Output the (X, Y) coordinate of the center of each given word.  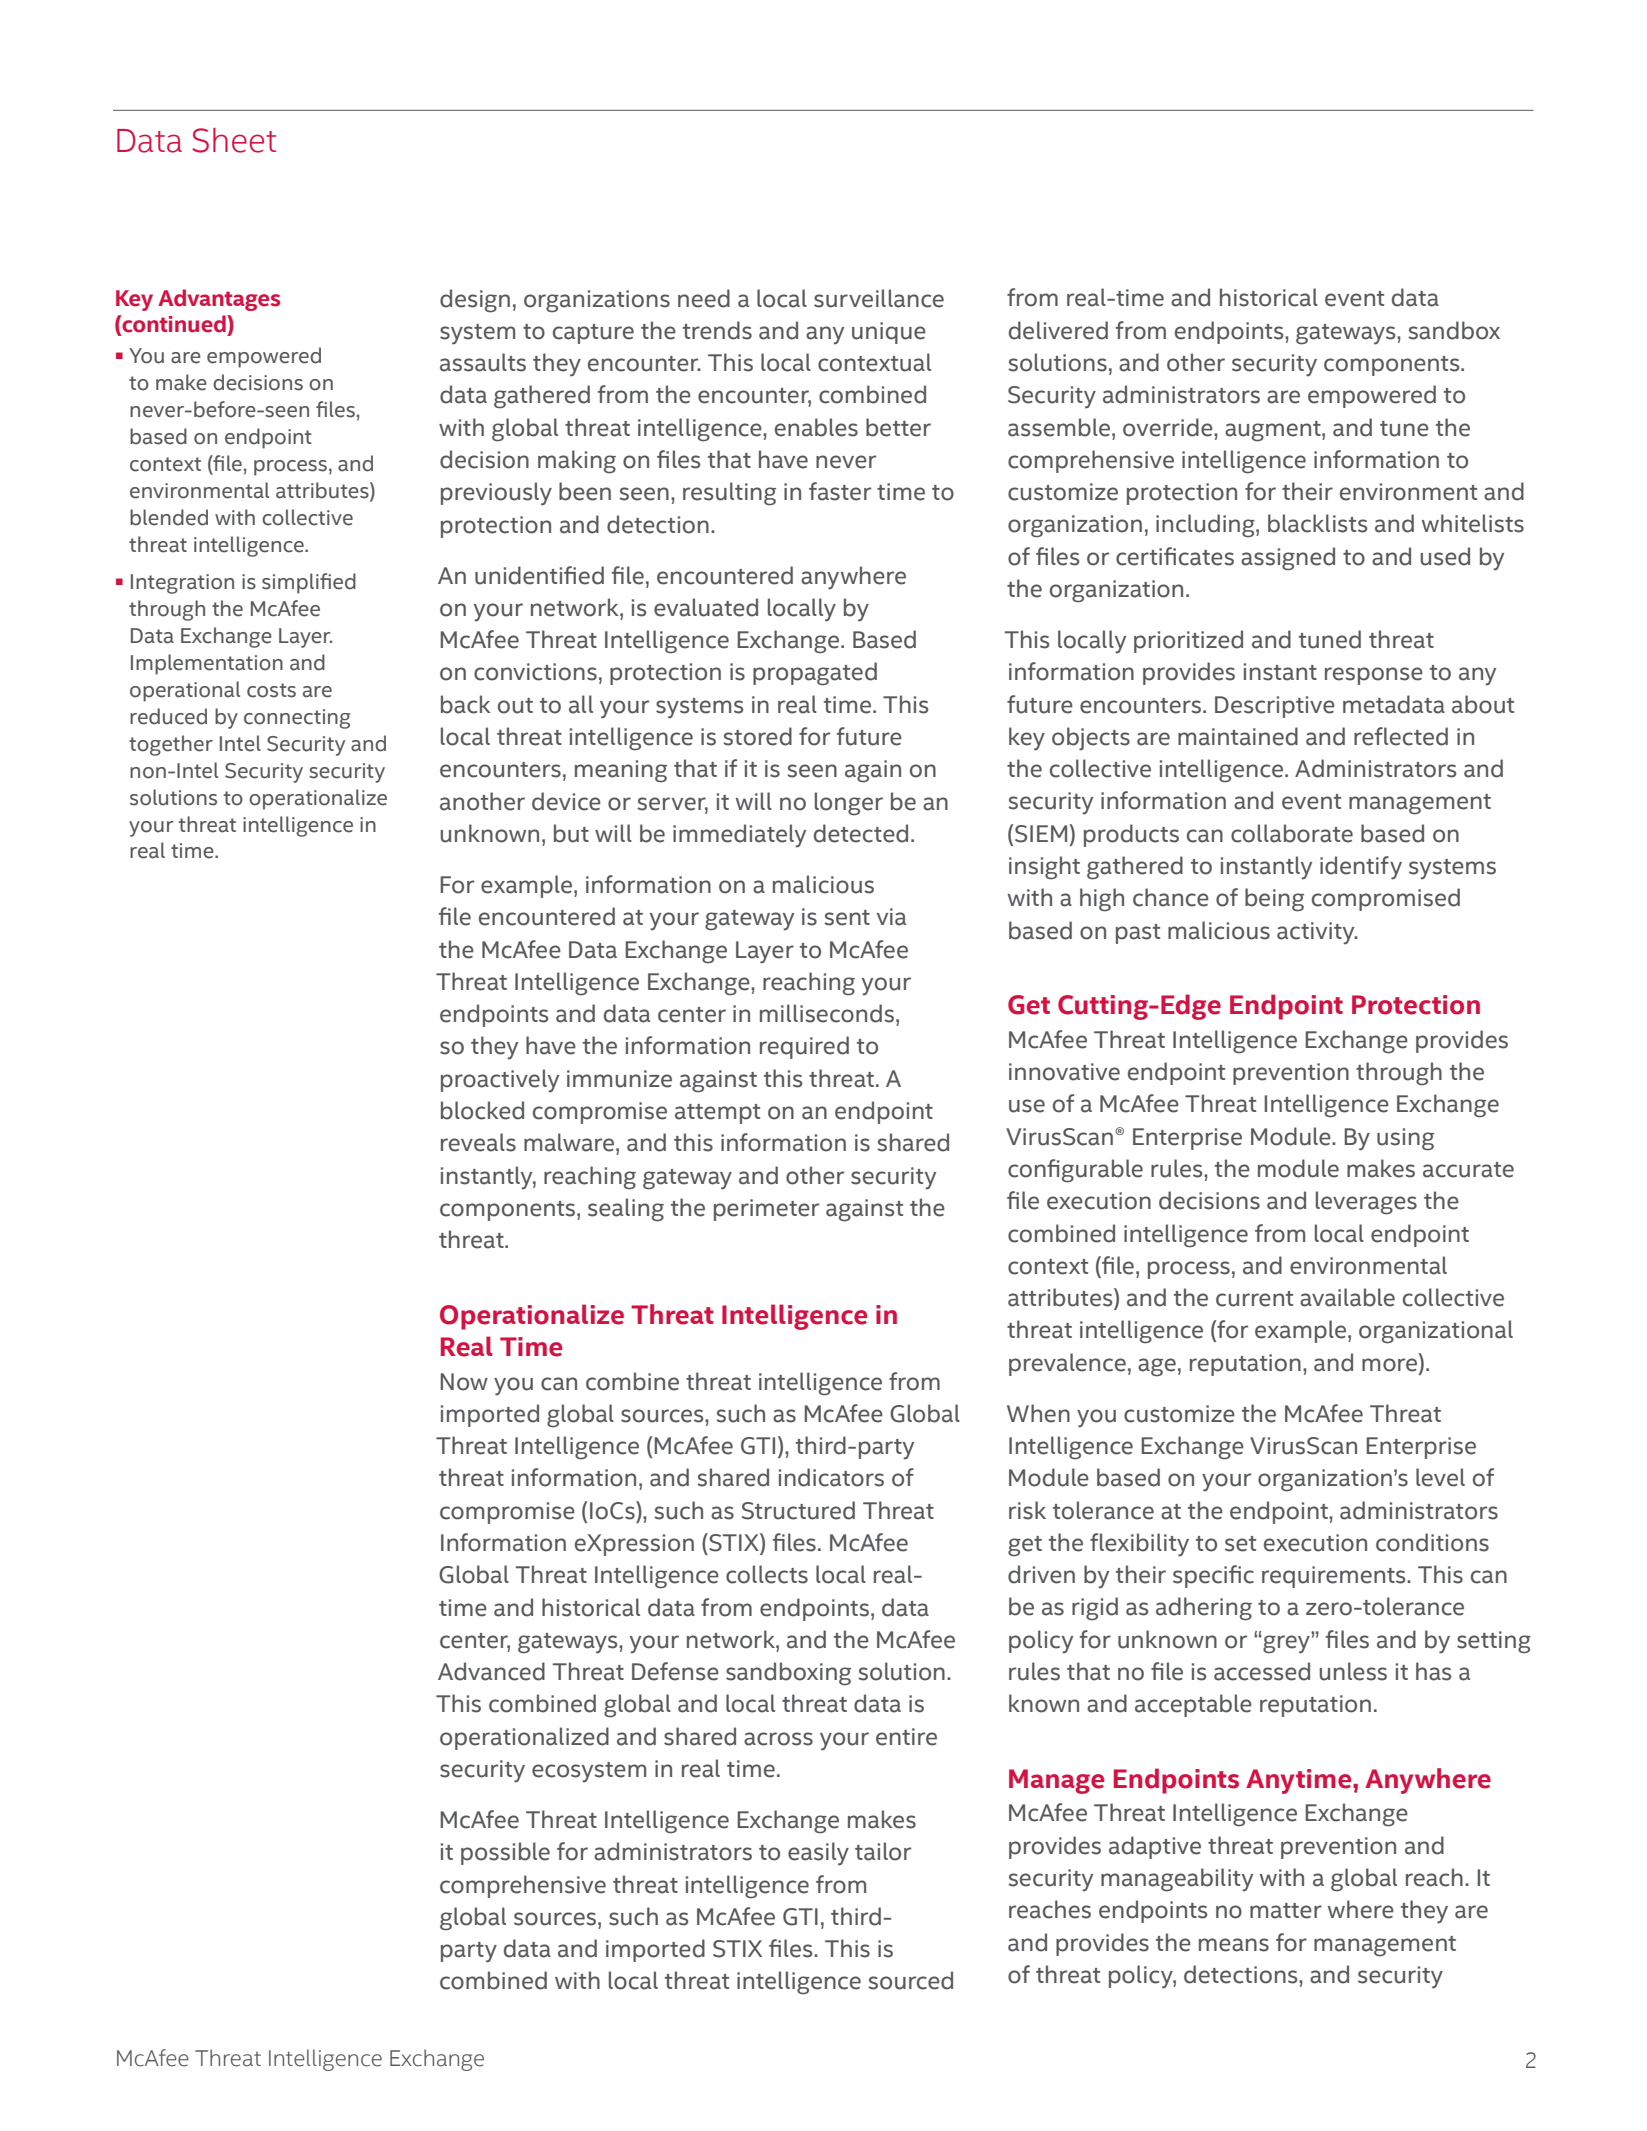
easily (818, 1854)
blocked (482, 1110)
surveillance (879, 298)
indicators (831, 1477)
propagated (815, 674)
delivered (1058, 330)
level (1440, 1477)
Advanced (491, 1671)
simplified (309, 583)
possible (505, 1853)
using (1405, 1139)
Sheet (234, 140)
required (804, 1047)
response (1374, 676)
